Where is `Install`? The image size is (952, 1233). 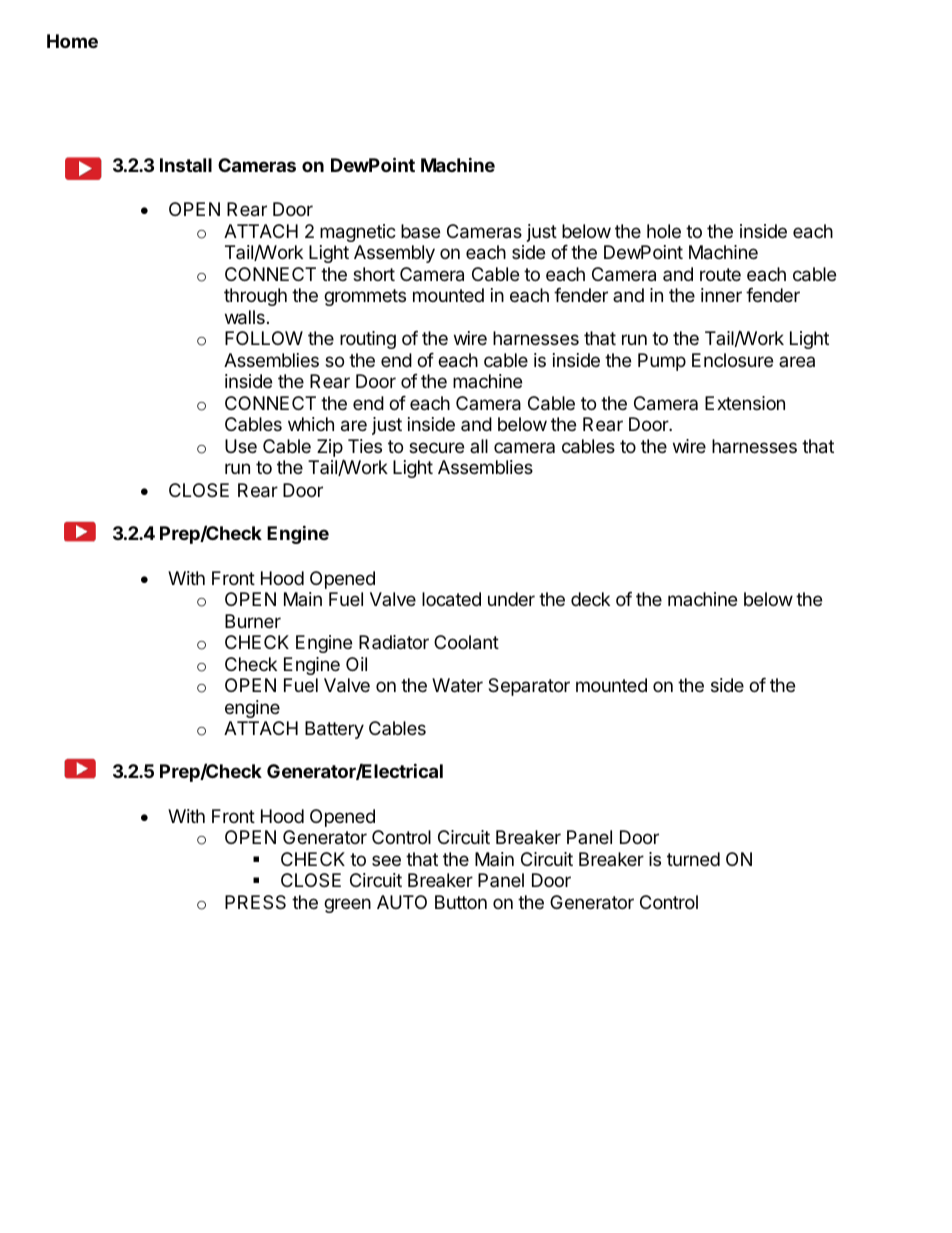 Install is located at coordinates (186, 165).
